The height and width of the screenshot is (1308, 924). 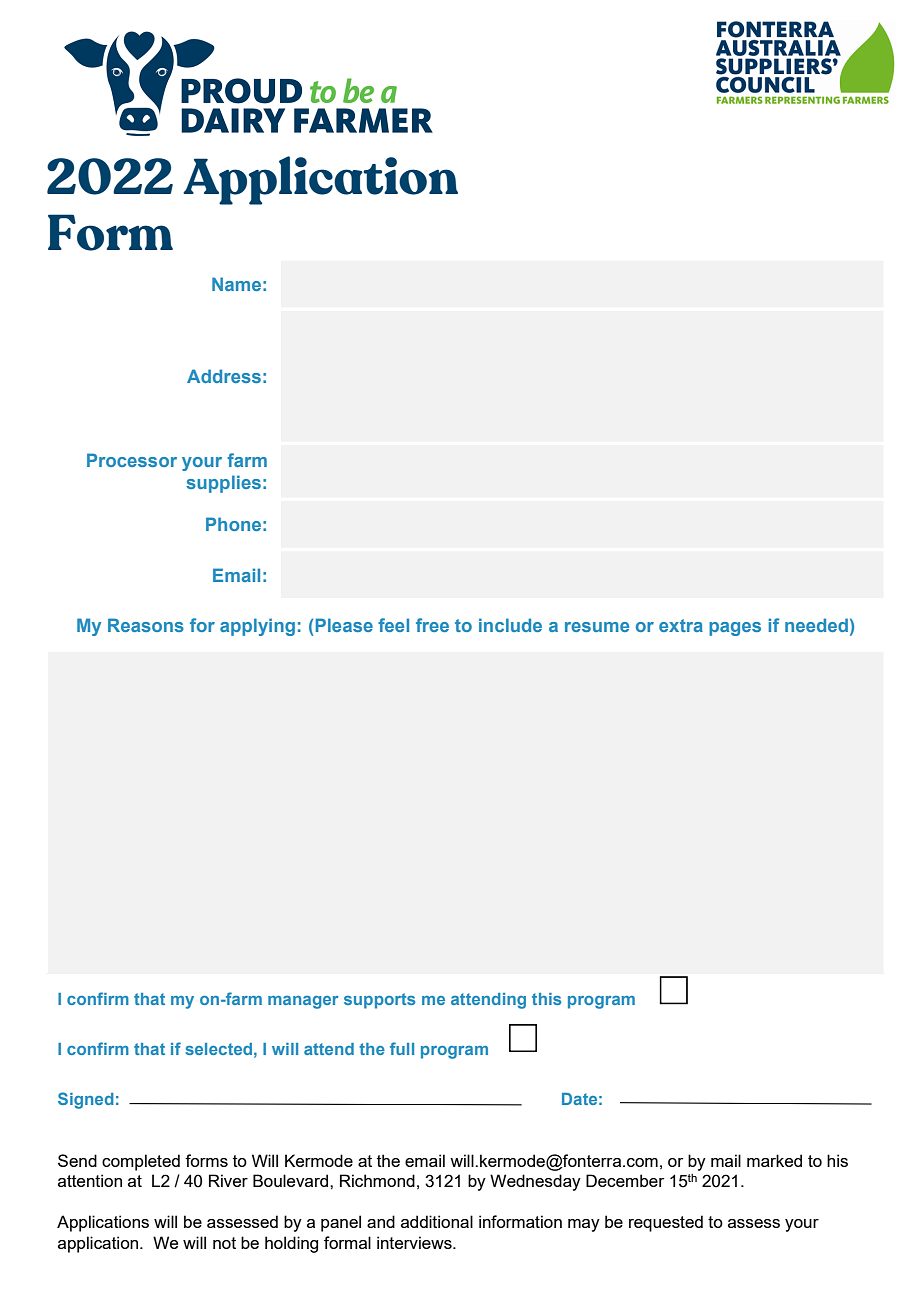 What do you see at coordinates (735, 629) in the screenshot?
I see `pages` at bounding box center [735, 629].
